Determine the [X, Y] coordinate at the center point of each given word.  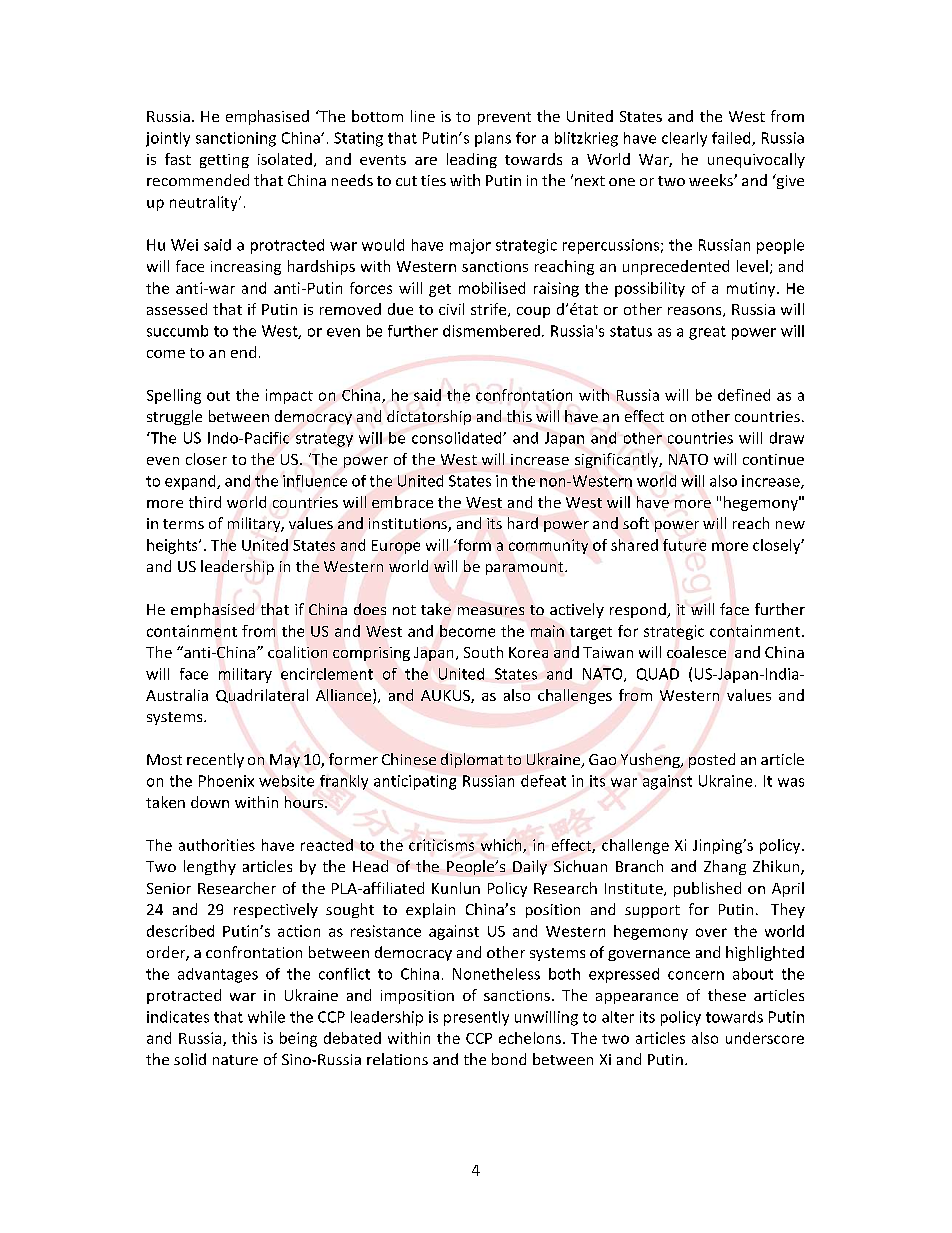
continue [773, 459]
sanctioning [236, 139]
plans [493, 139]
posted [712, 760]
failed [732, 139]
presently [476, 1018]
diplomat [472, 760]
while [266, 1017]
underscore [765, 1038]
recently [215, 760]
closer [206, 459]
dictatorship [429, 417]
